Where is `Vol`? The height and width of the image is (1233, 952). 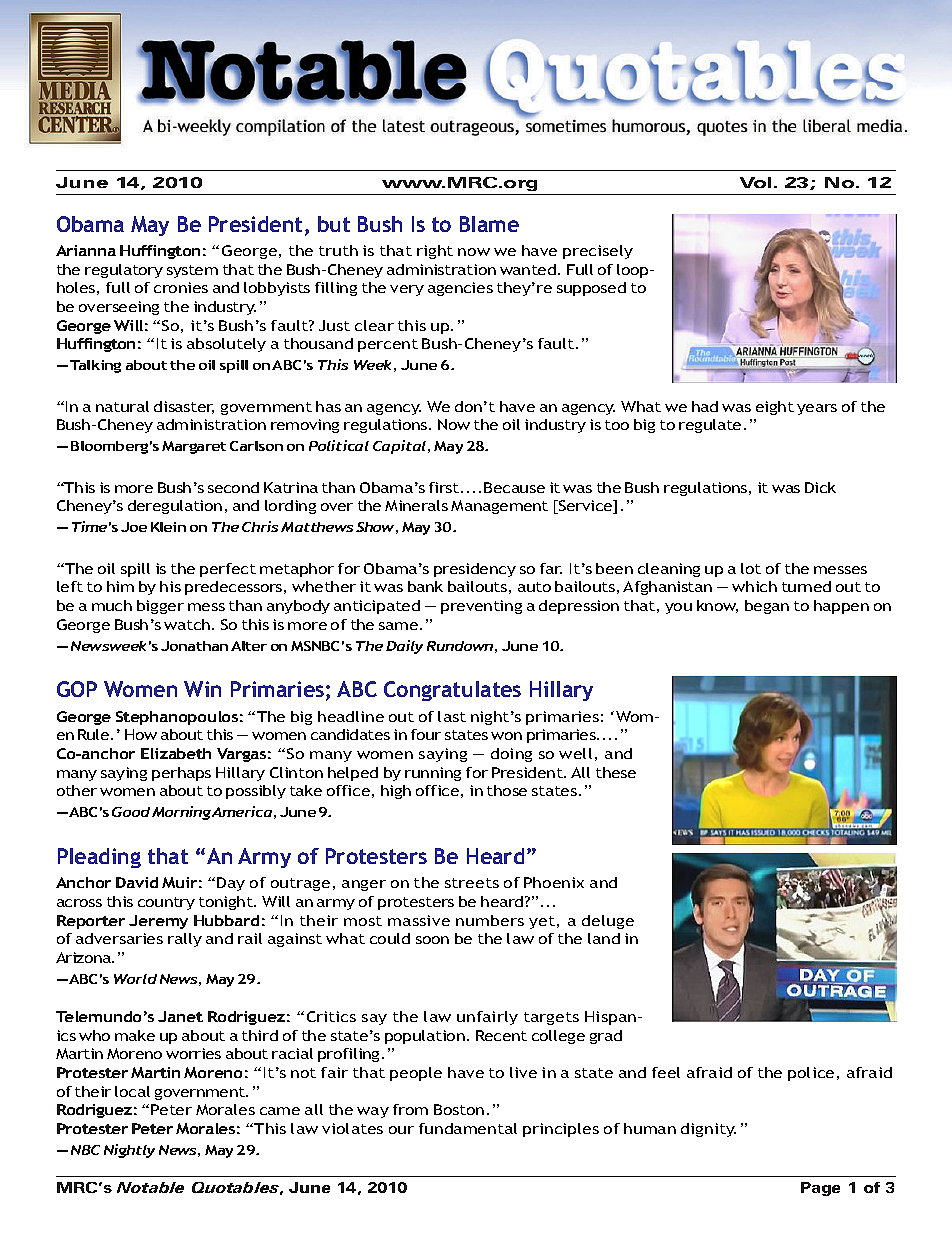
Vol is located at coordinates (755, 182).
